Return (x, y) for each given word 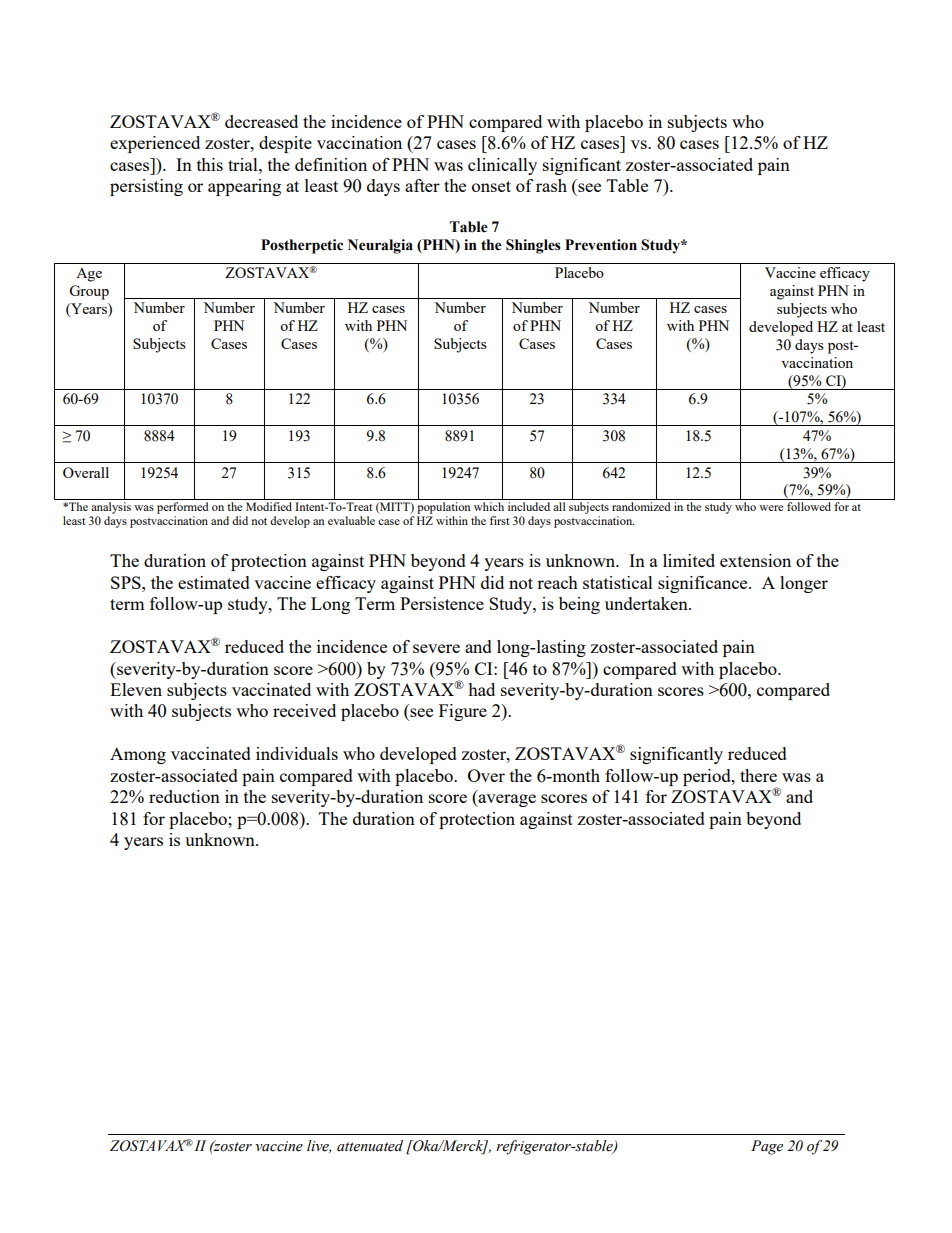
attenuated (370, 1146)
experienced (155, 144)
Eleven (136, 689)
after (422, 185)
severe (436, 648)
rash (551, 185)
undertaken (647, 603)
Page (767, 1147)
